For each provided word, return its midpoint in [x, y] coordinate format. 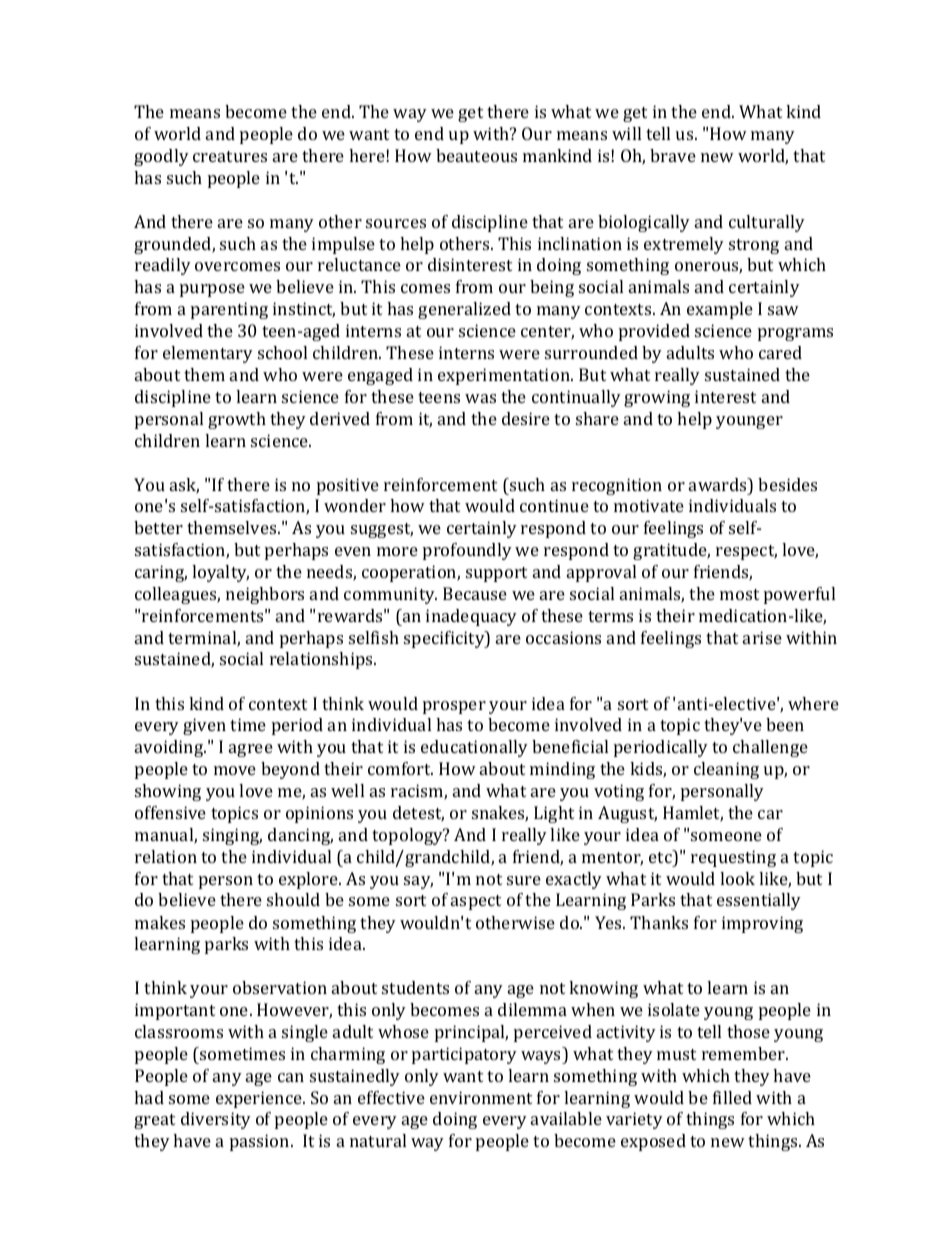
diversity [216, 1120]
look [737, 878]
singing [232, 836]
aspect [476, 902]
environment [481, 1097]
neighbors [265, 595]
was [480, 398]
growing [657, 398]
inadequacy [471, 617]
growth [237, 420]
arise [762, 637]
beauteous [476, 155]
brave [673, 155]
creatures [230, 156]
